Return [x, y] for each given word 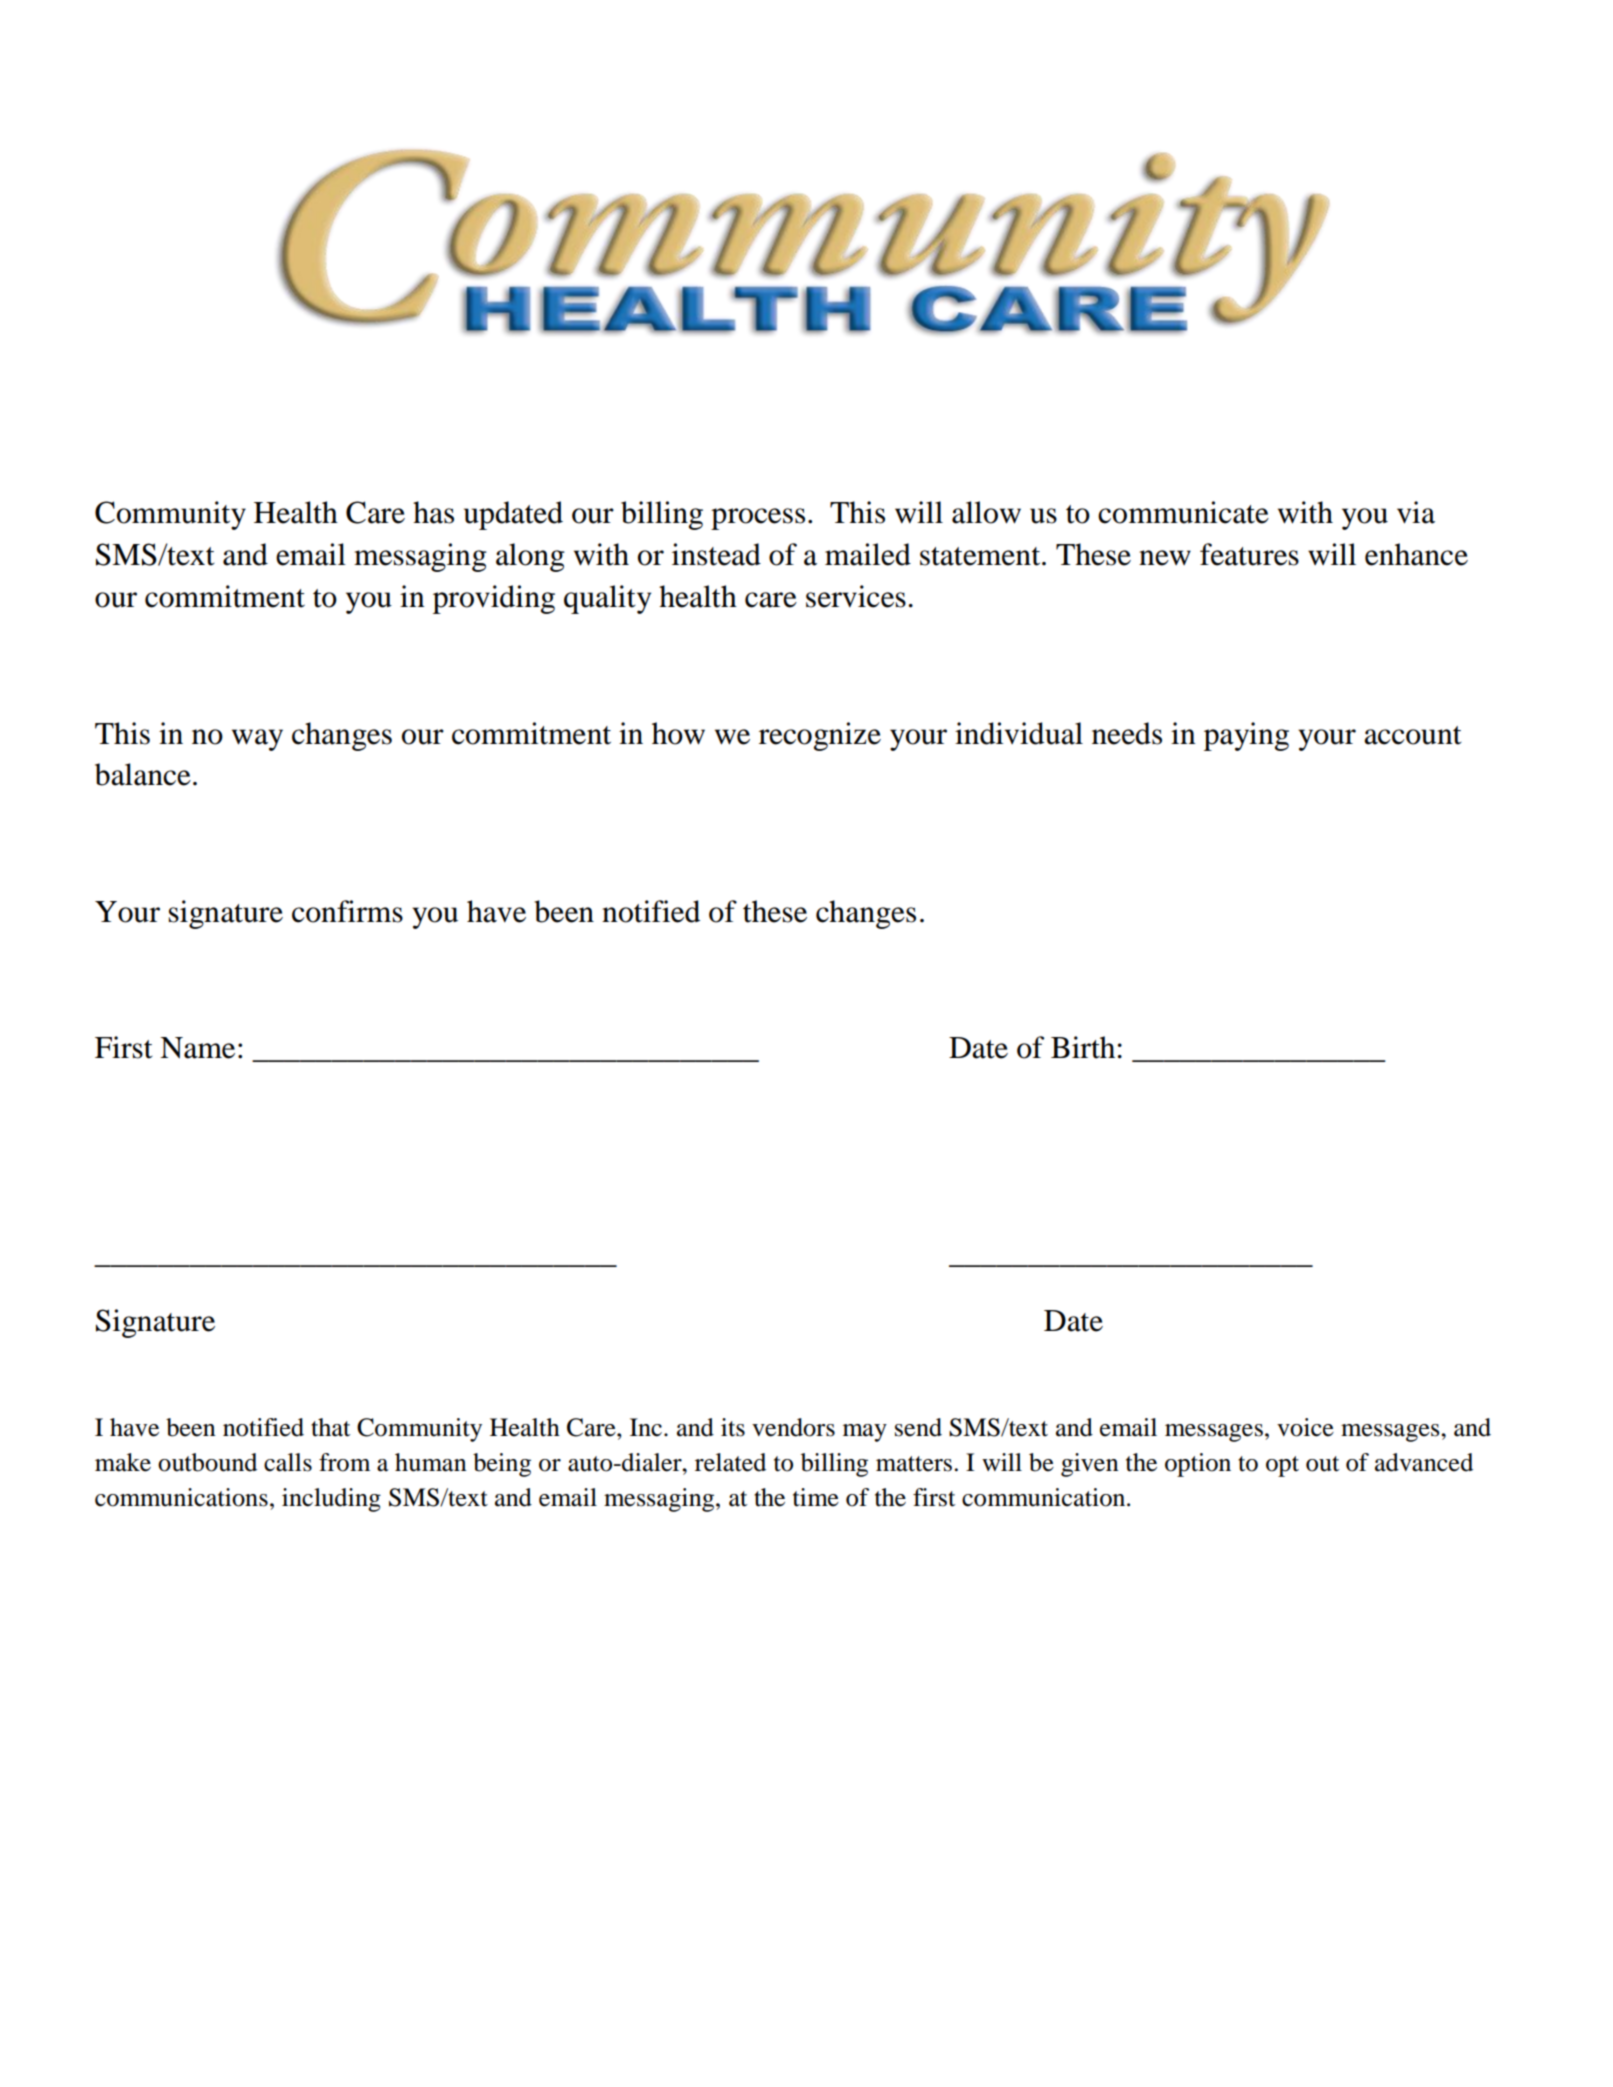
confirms [347, 911]
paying [1246, 736]
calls [288, 1462]
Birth [1083, 1047]
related [730, 1462]
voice [1305, 1427]
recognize [820, 736]
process [758, 519]
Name [197, 1048]
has [433, 512]
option [1198, 1465]
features [1249, 554]
